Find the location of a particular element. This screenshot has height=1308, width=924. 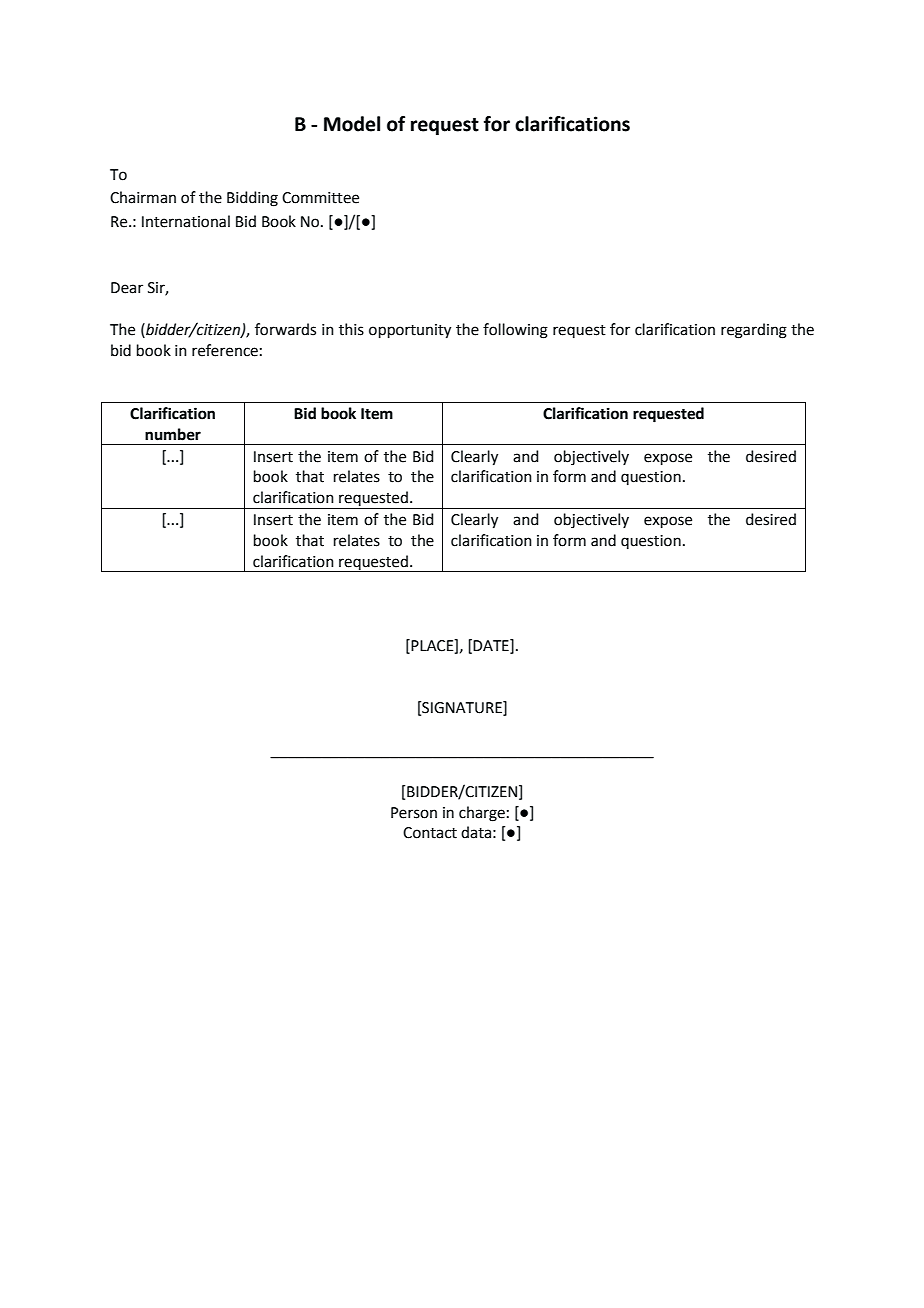

following is located at coordinates (515, 331).
